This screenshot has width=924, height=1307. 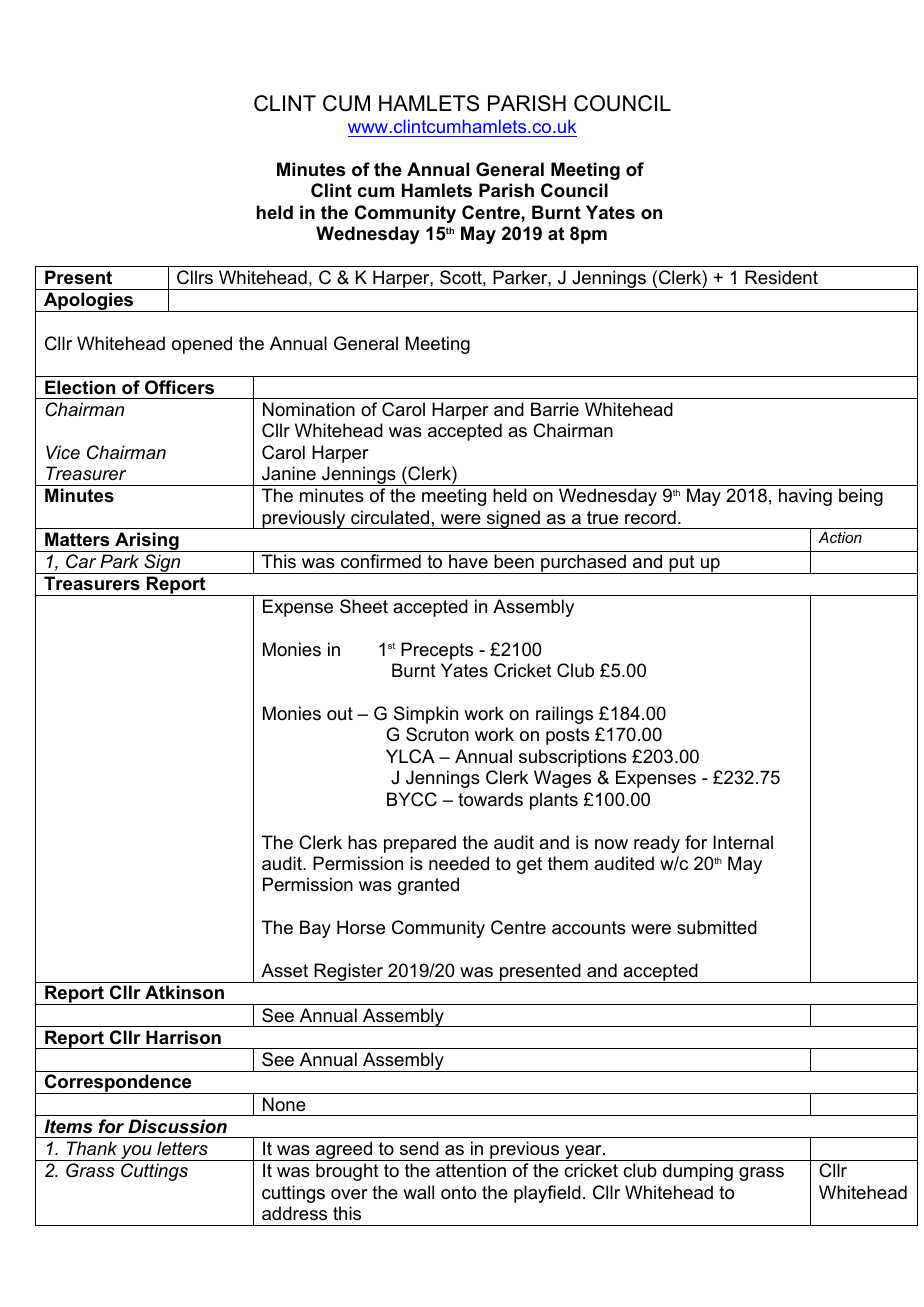 I want to click on Resident, so click(x=781, y=277).
